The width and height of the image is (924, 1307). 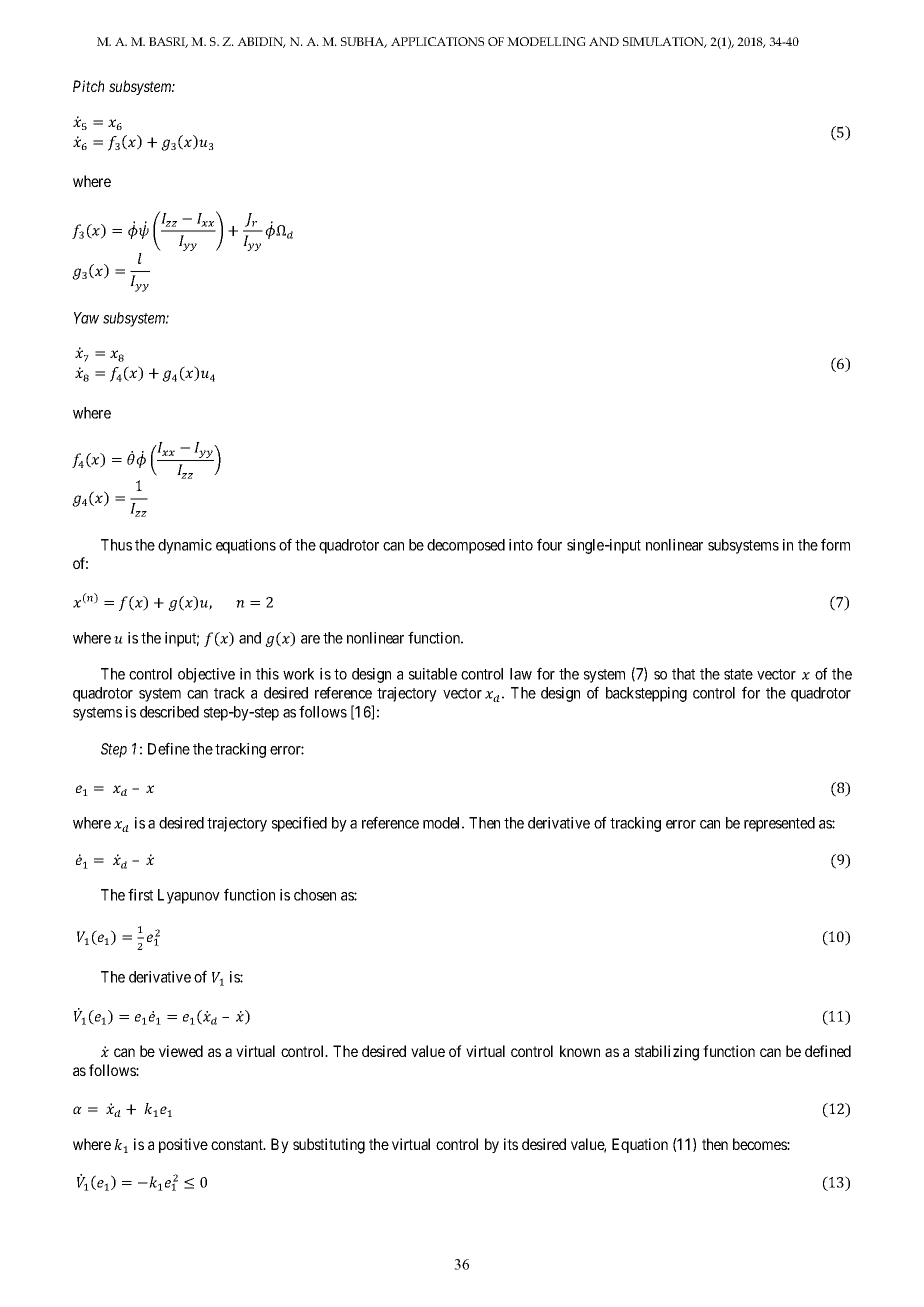 What do you see at coordinates (738, 674) in the image?
I see `state` at bounding box center [738, 674].
